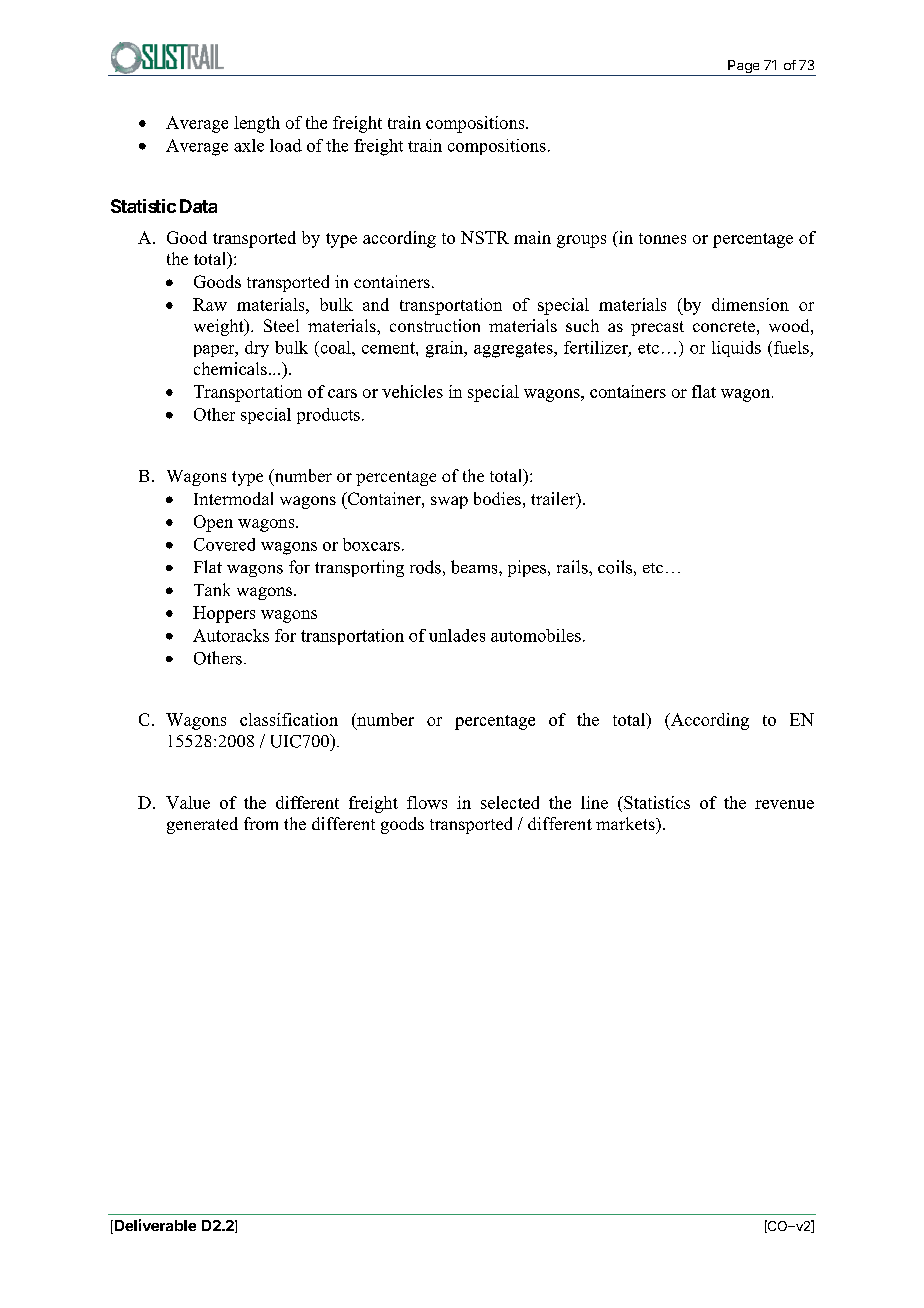  What do you see at coordinates (154, 1226) in the page?
I see `Deliverable` at bounding box center [154, 1226].
